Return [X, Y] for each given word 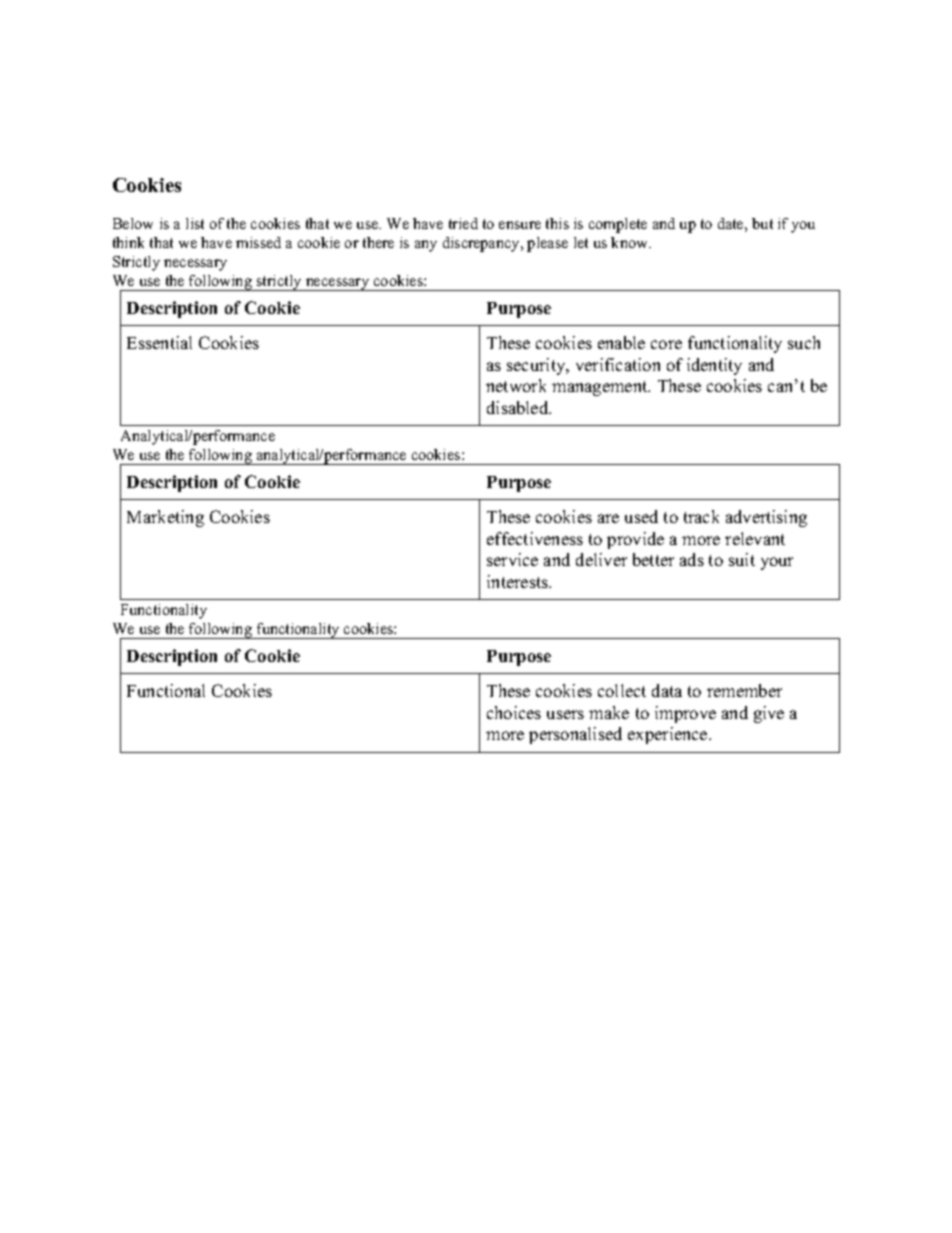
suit [742, 559]
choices [514, 712]
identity [714, 366]
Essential [159, 342]
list [195, 223]
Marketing [165, 518]
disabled [519, 407]
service [512, 559]
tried [463, 223]
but [762, 223]
